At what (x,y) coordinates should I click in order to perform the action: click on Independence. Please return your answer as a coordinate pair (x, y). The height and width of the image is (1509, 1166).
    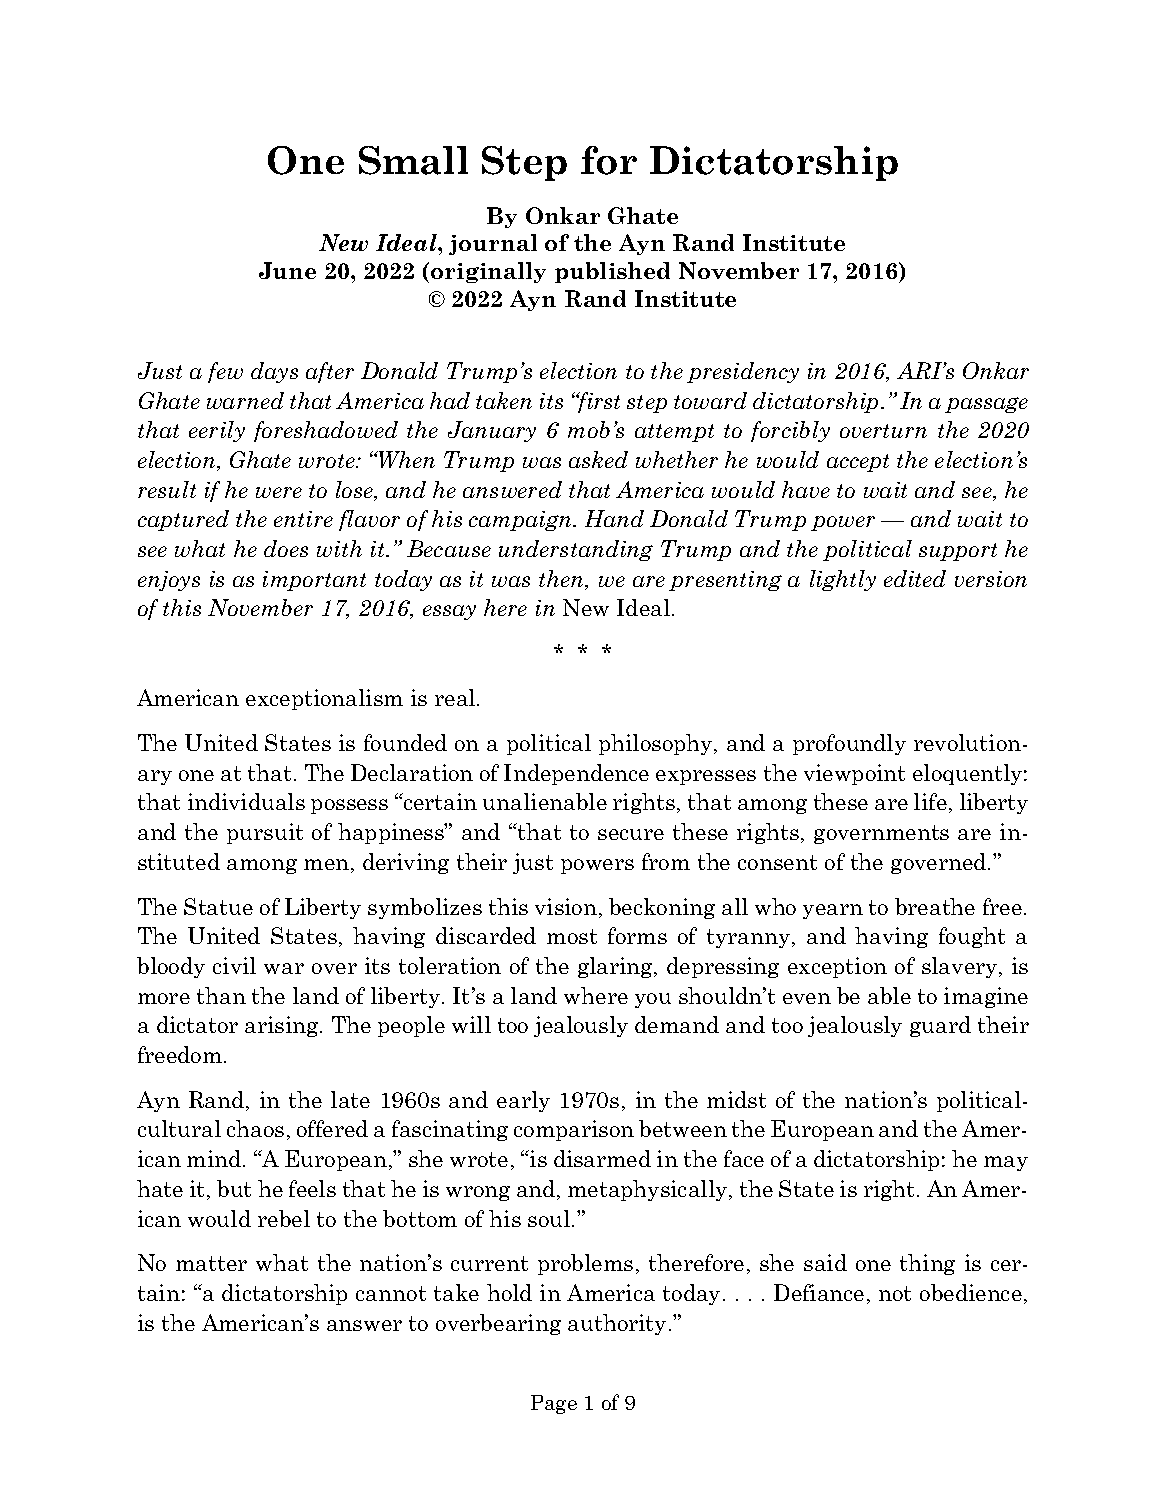
    Looking at the image, I should click on (576, 774).
